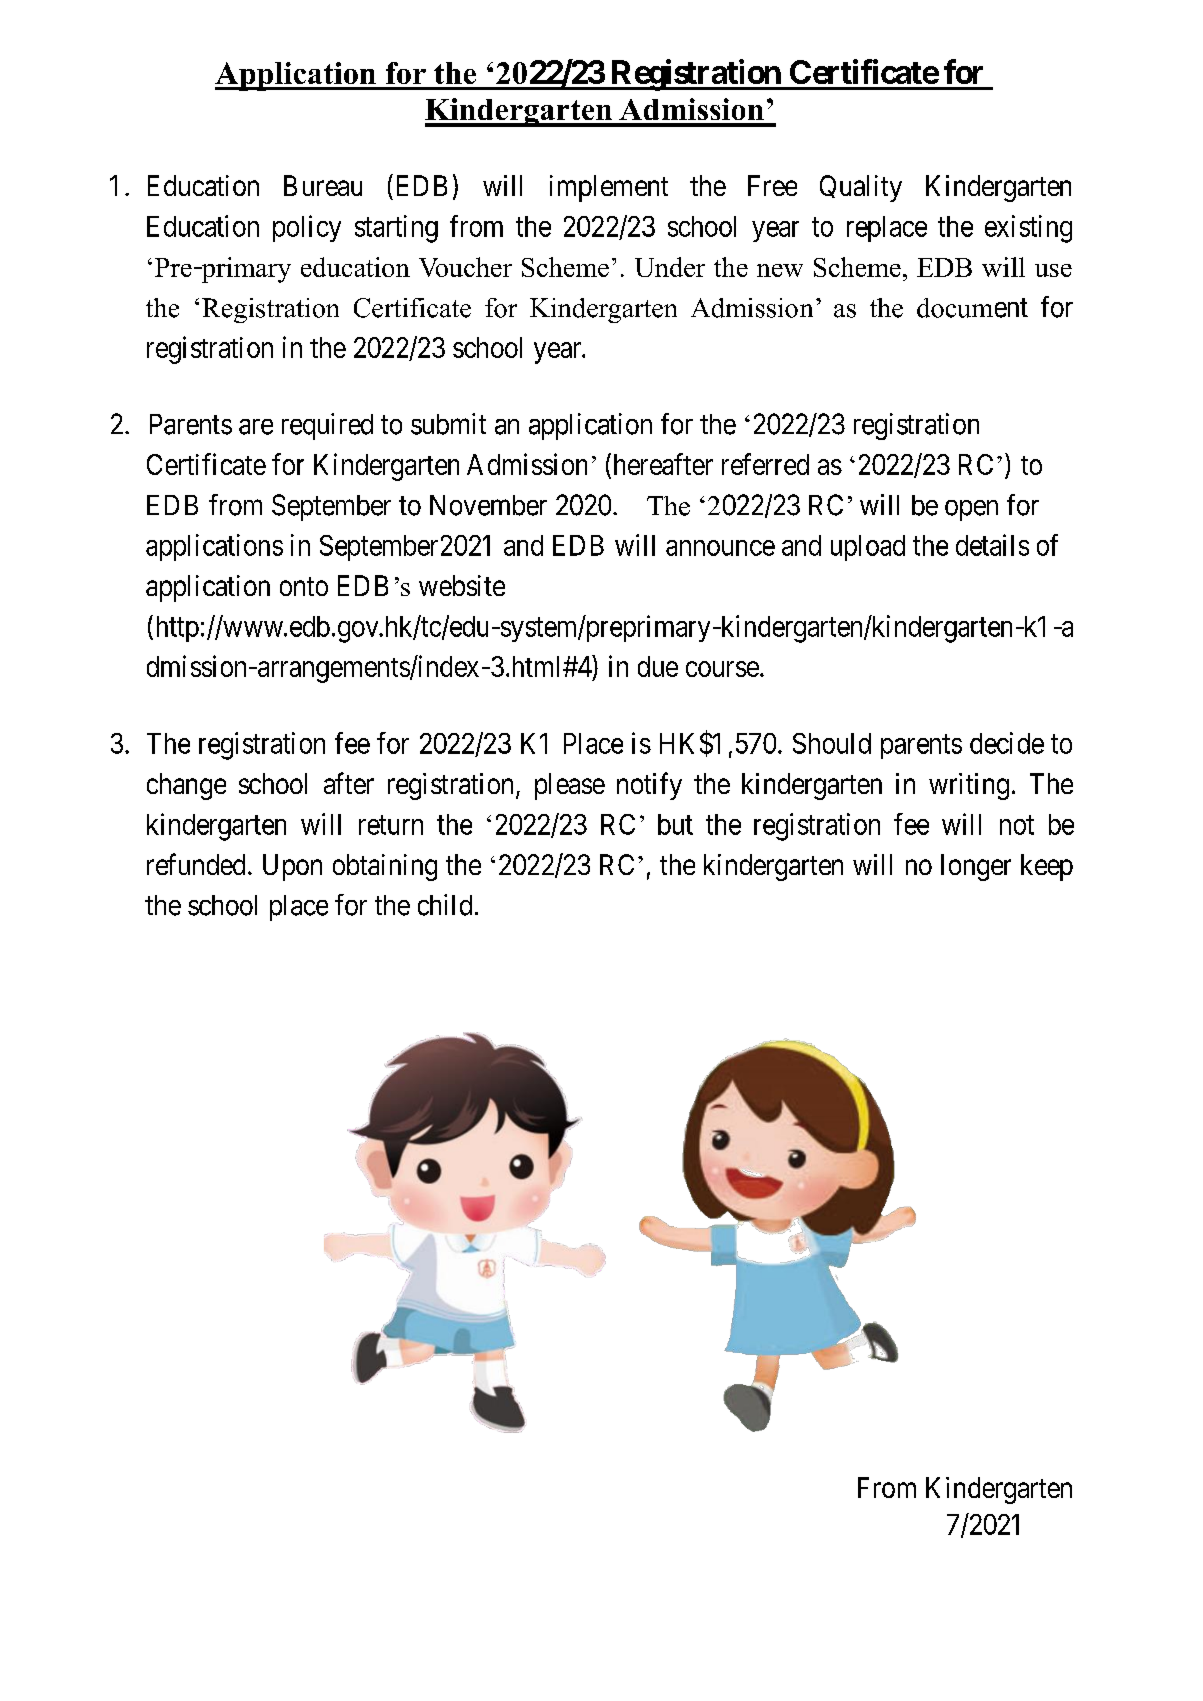 This screenshot has width=1203, height=1701. I want to click on referred, so click(765, 464).
